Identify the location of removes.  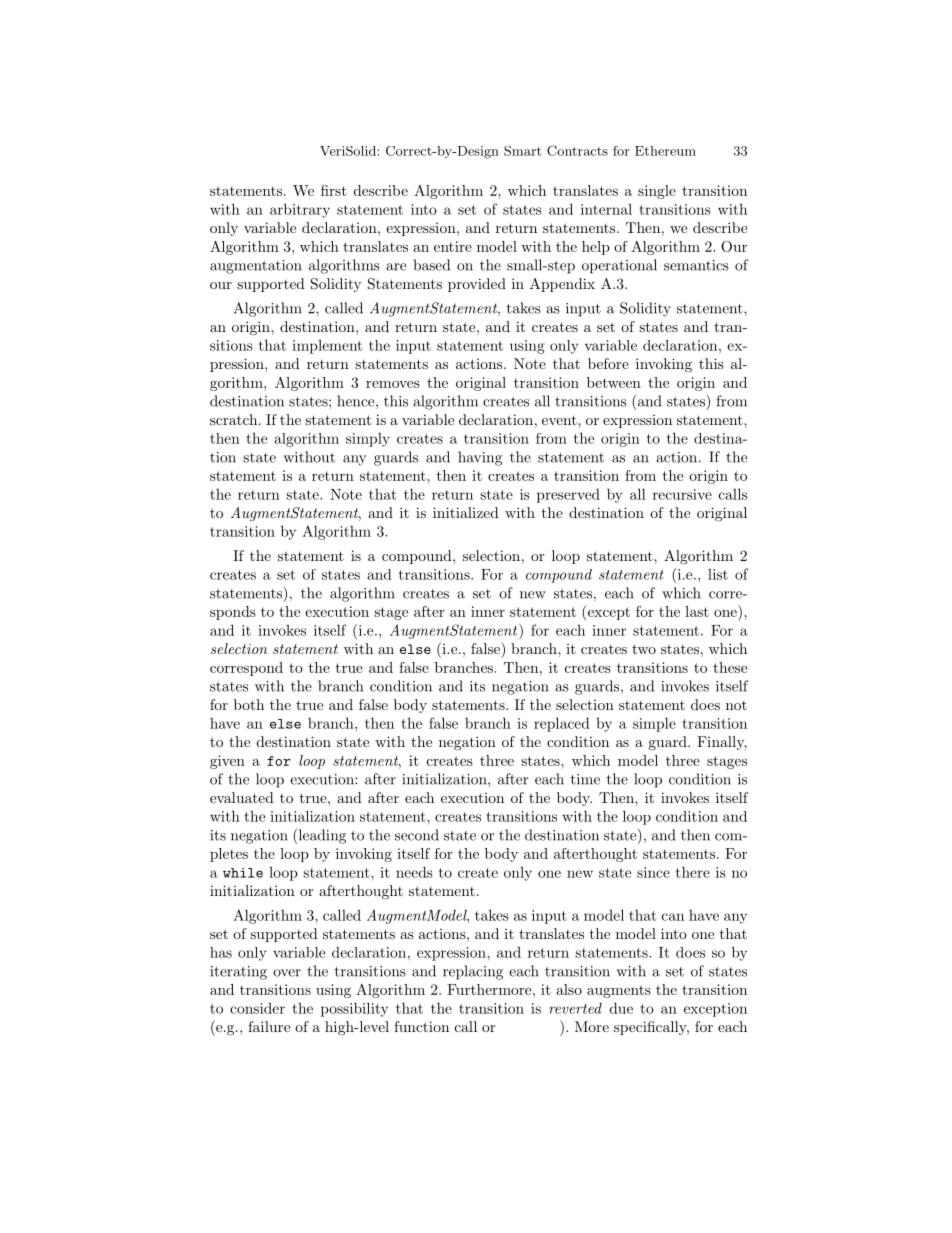
(393, 384).
